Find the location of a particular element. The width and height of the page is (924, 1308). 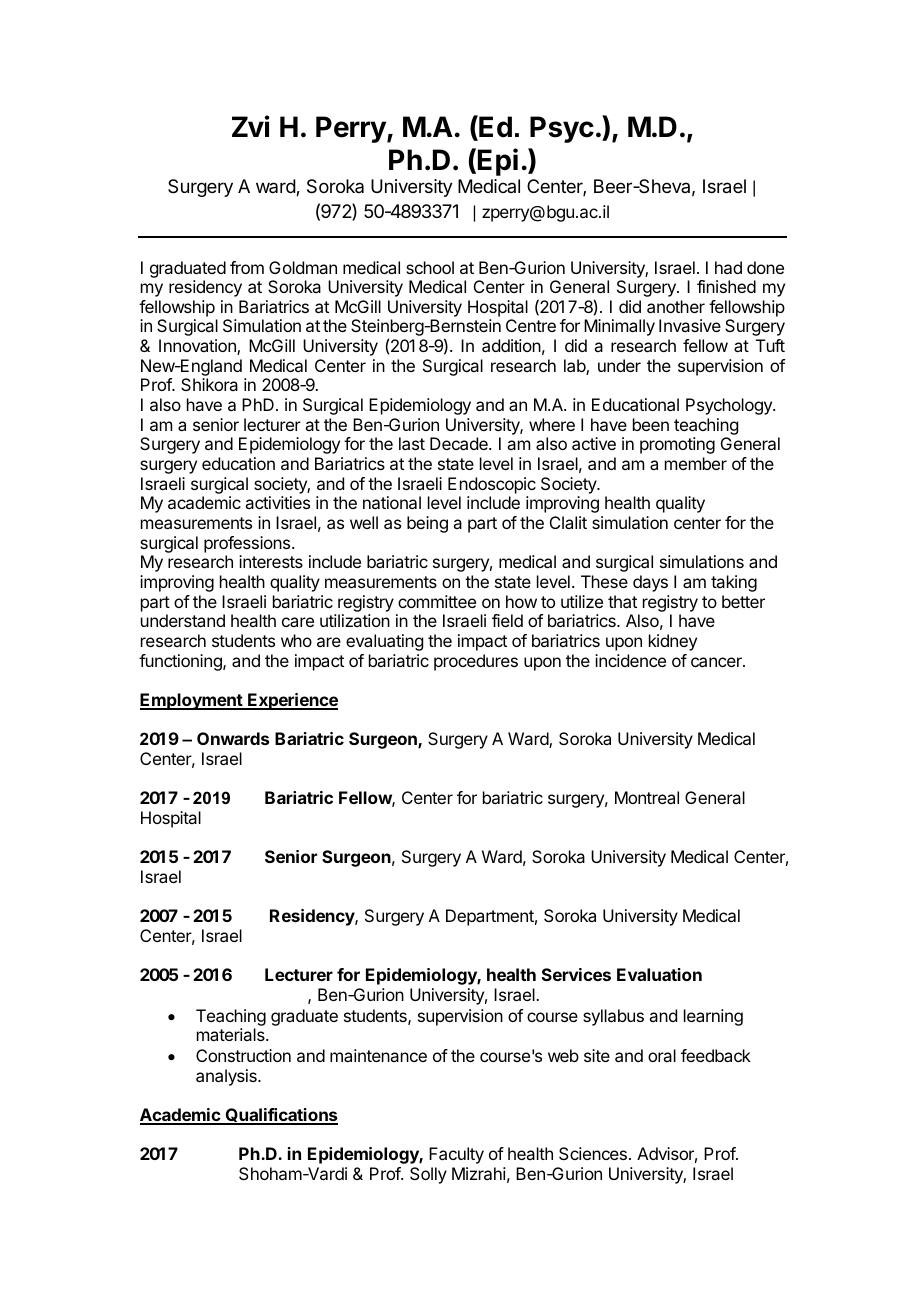

feedback is located at coordinates (716, 1055).
